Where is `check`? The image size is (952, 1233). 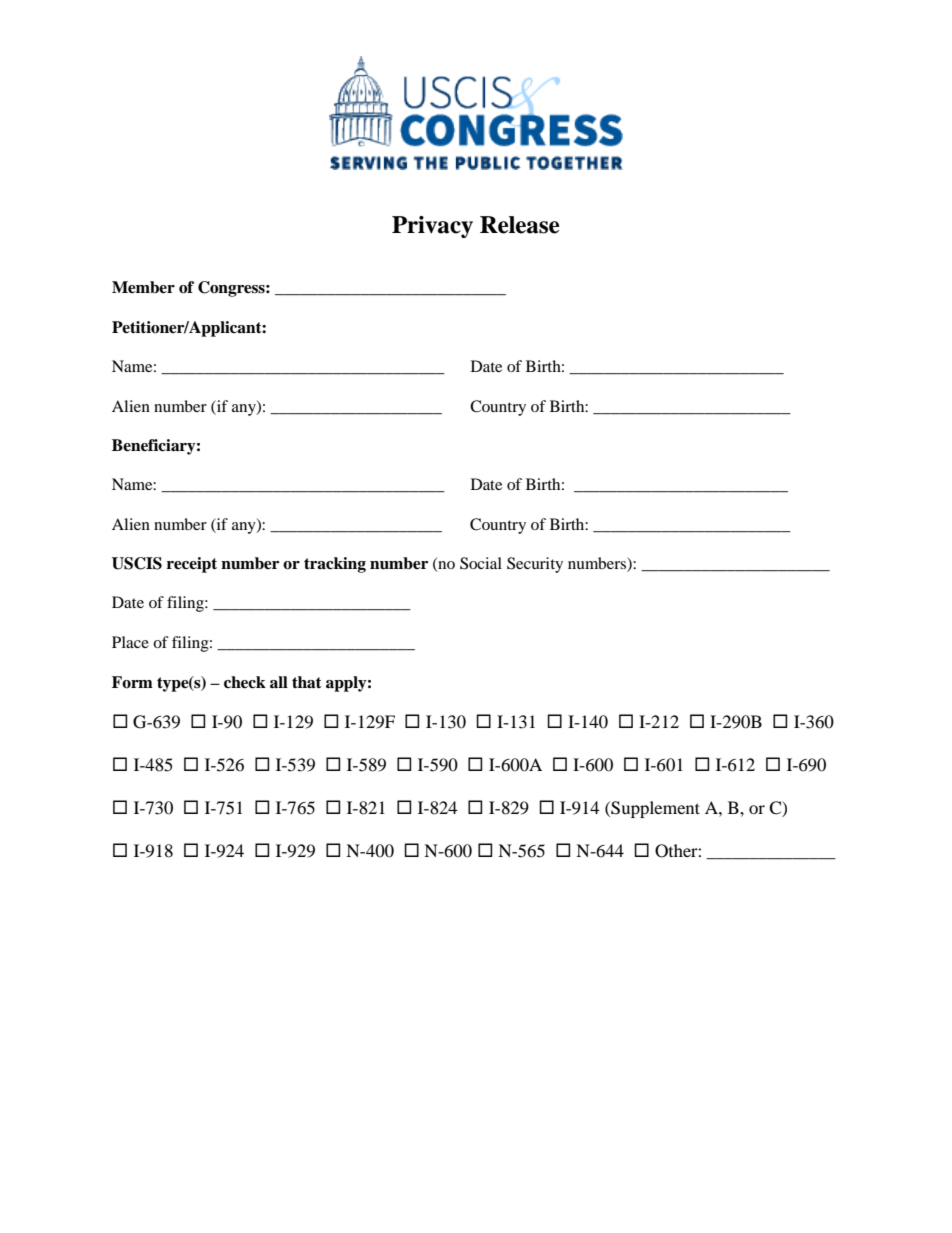
check is located at coordinates (245, 682).
